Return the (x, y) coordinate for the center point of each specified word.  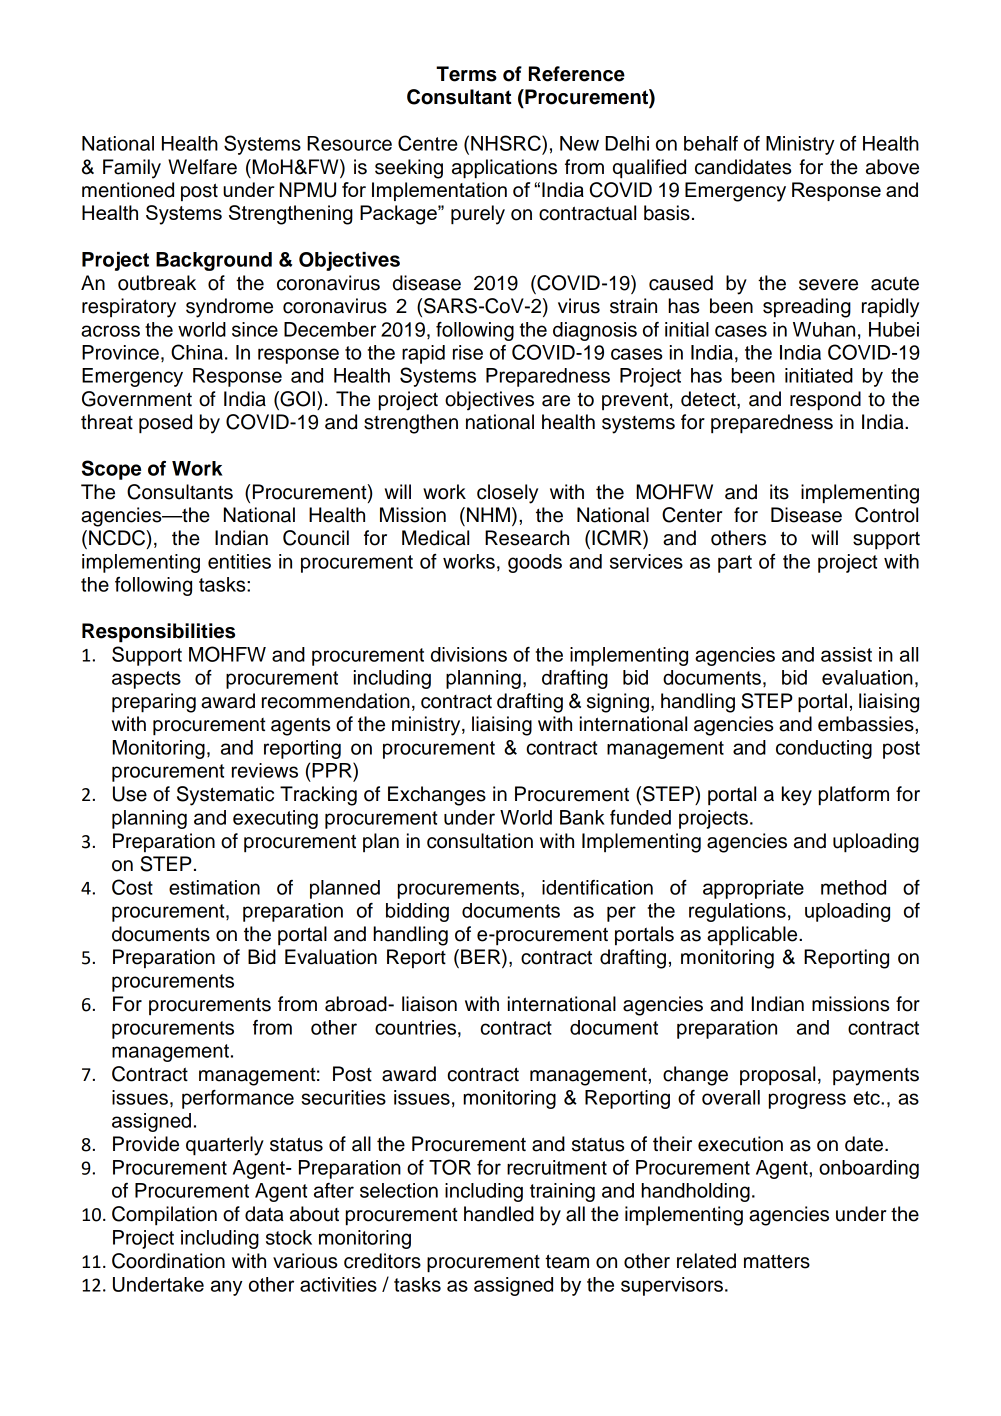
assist (846, 654)
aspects (146, 680)
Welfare (202, 167)
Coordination (168, 1261)
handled (499, 1214)
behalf (711, 143)
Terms (466, 74)
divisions (469, 654)
